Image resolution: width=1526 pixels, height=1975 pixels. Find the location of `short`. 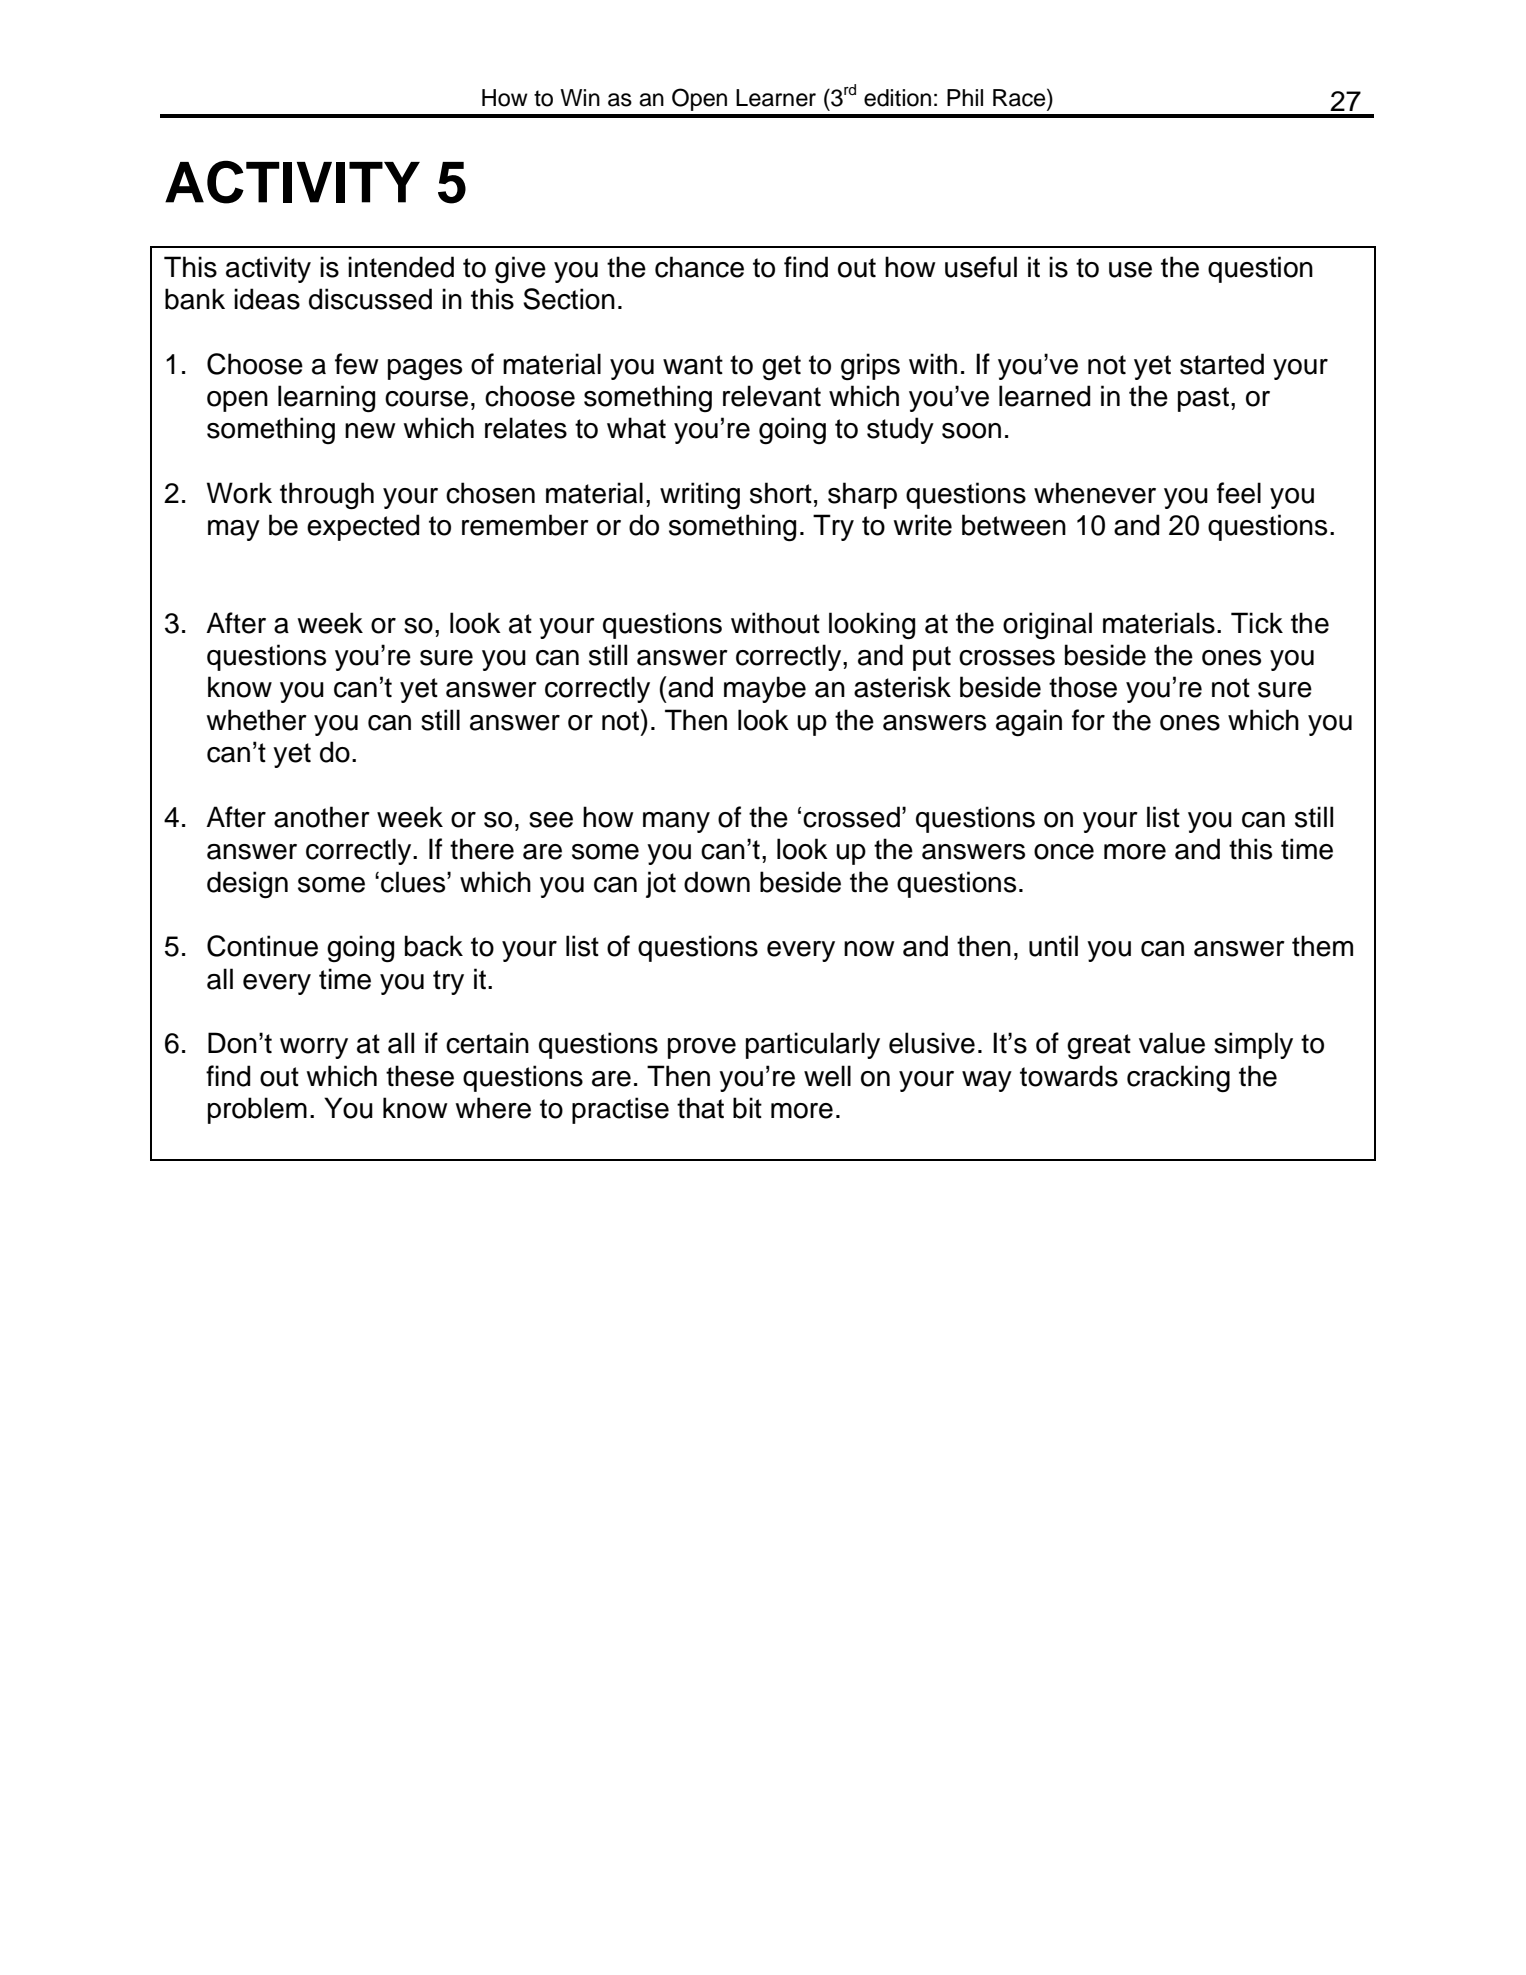

short is located at coordinates (781, 493).
